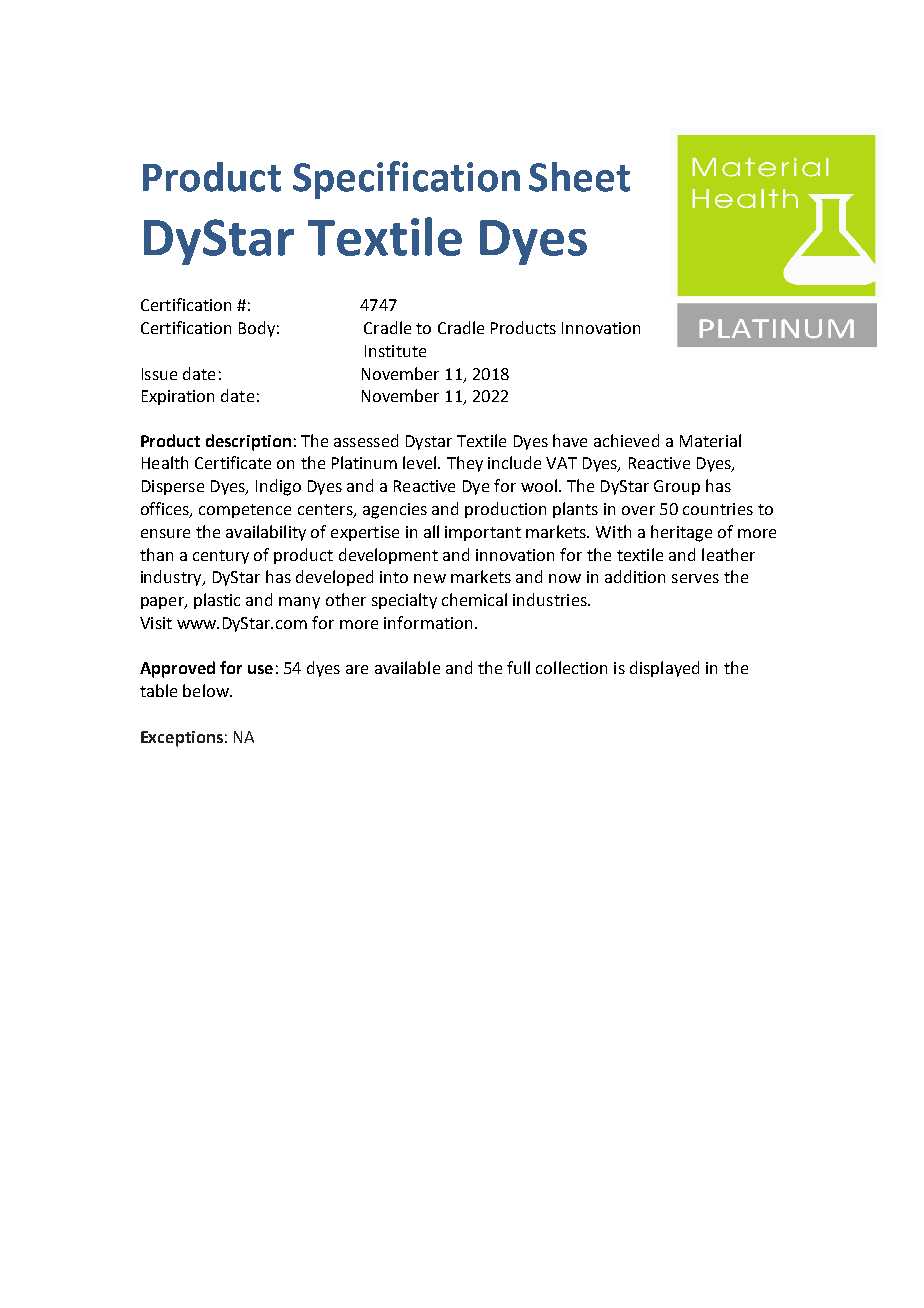 Image resolution: width=924 pixels, height=1308 pixels. What do you see at coordinates (182, 739) in the screenshot?
I see `Exceptions` at bounding box center [182, 739].
